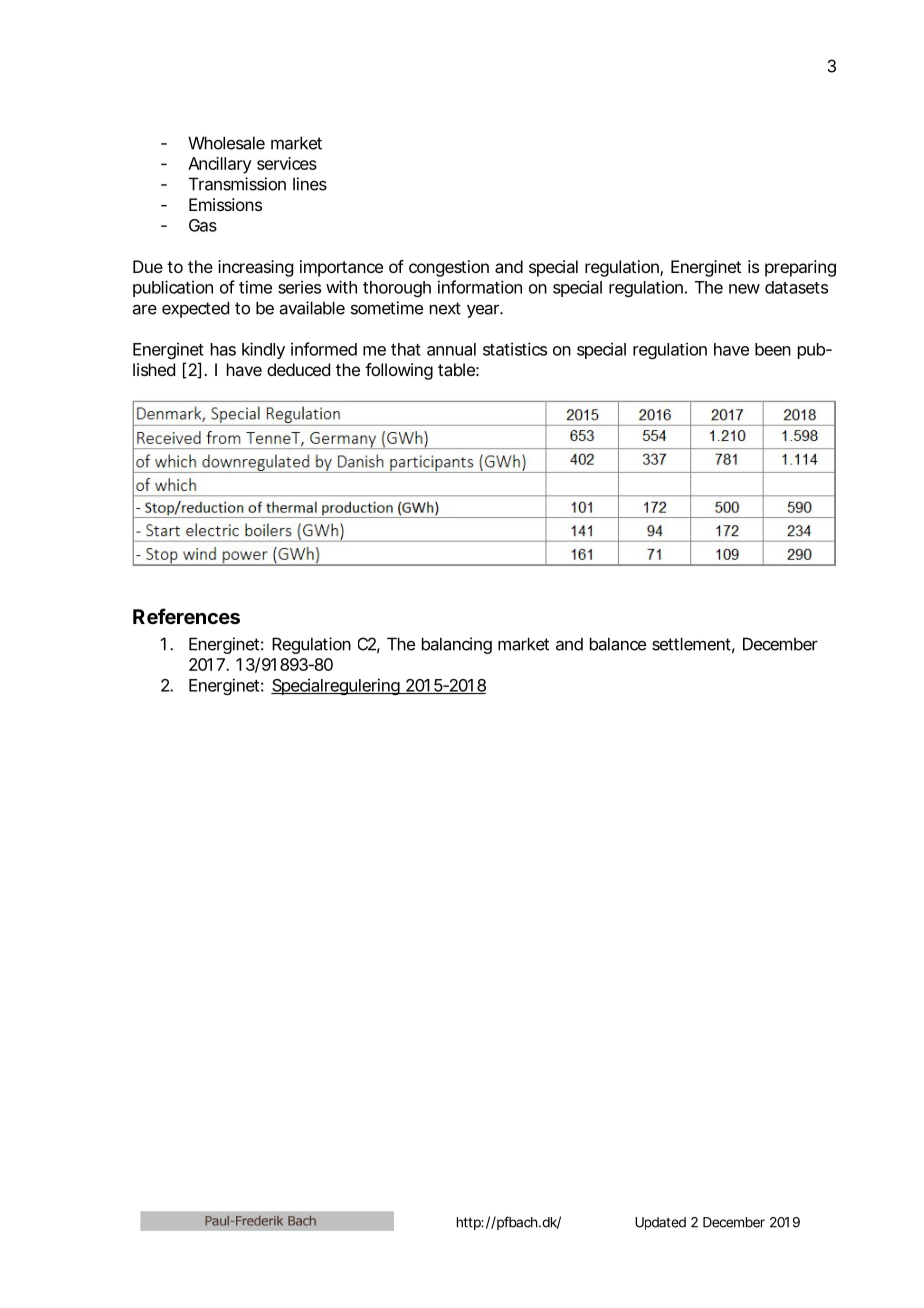 The width and height of the screenshot is (924, 1308). What do you see at coordinates (660, 1223) in the screenshot?
I see `Updated` at bounding box center [660, 1223].
